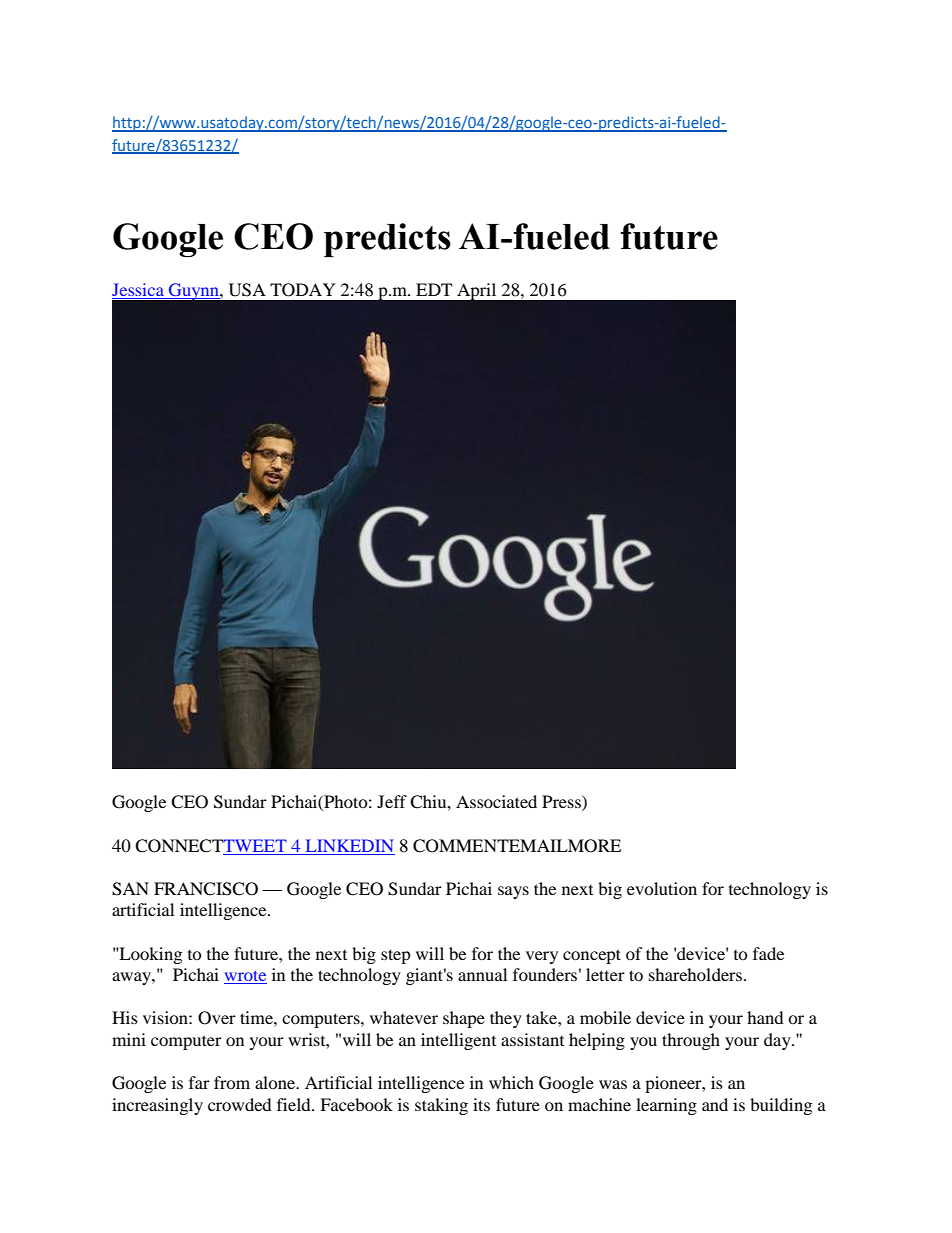 The height and width of the document is (1233, 952). Describe the element at coordinates (768, 953) in the document. I see `fade` at that location.
